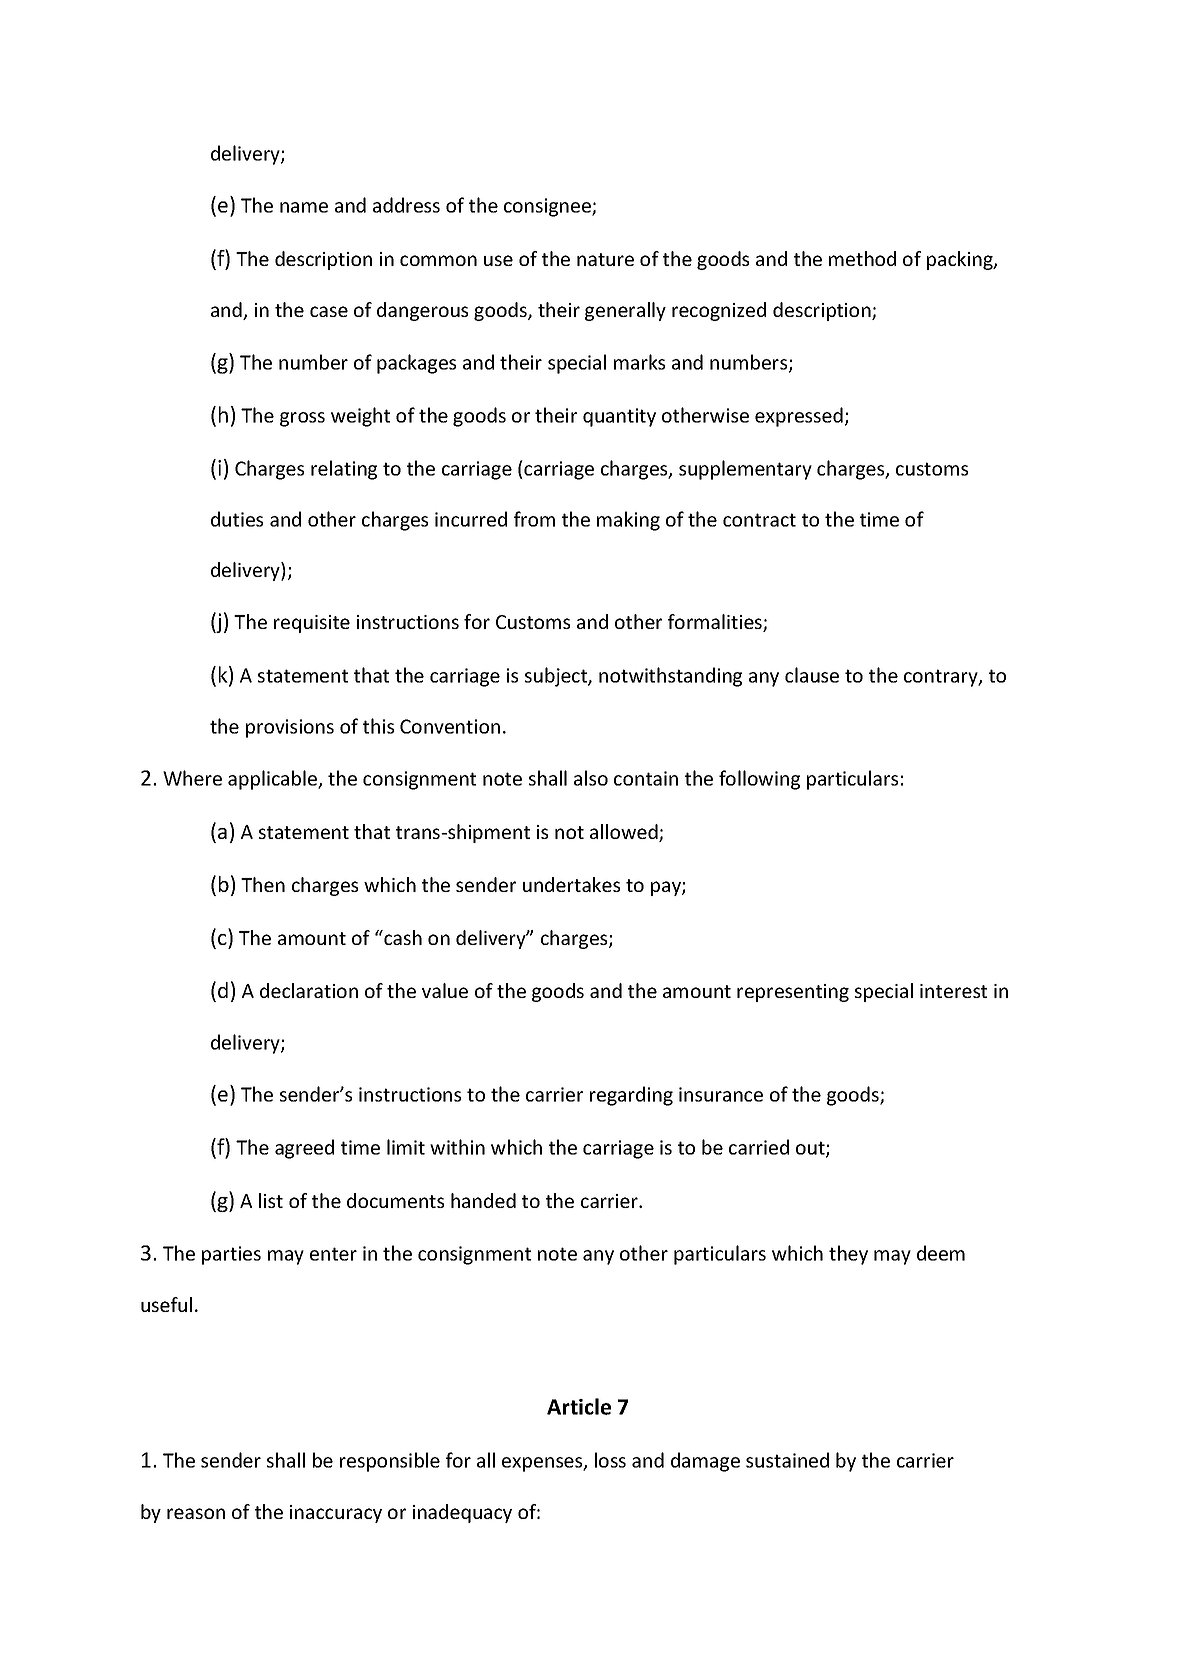  I want to click on method, so click(862, 258).
